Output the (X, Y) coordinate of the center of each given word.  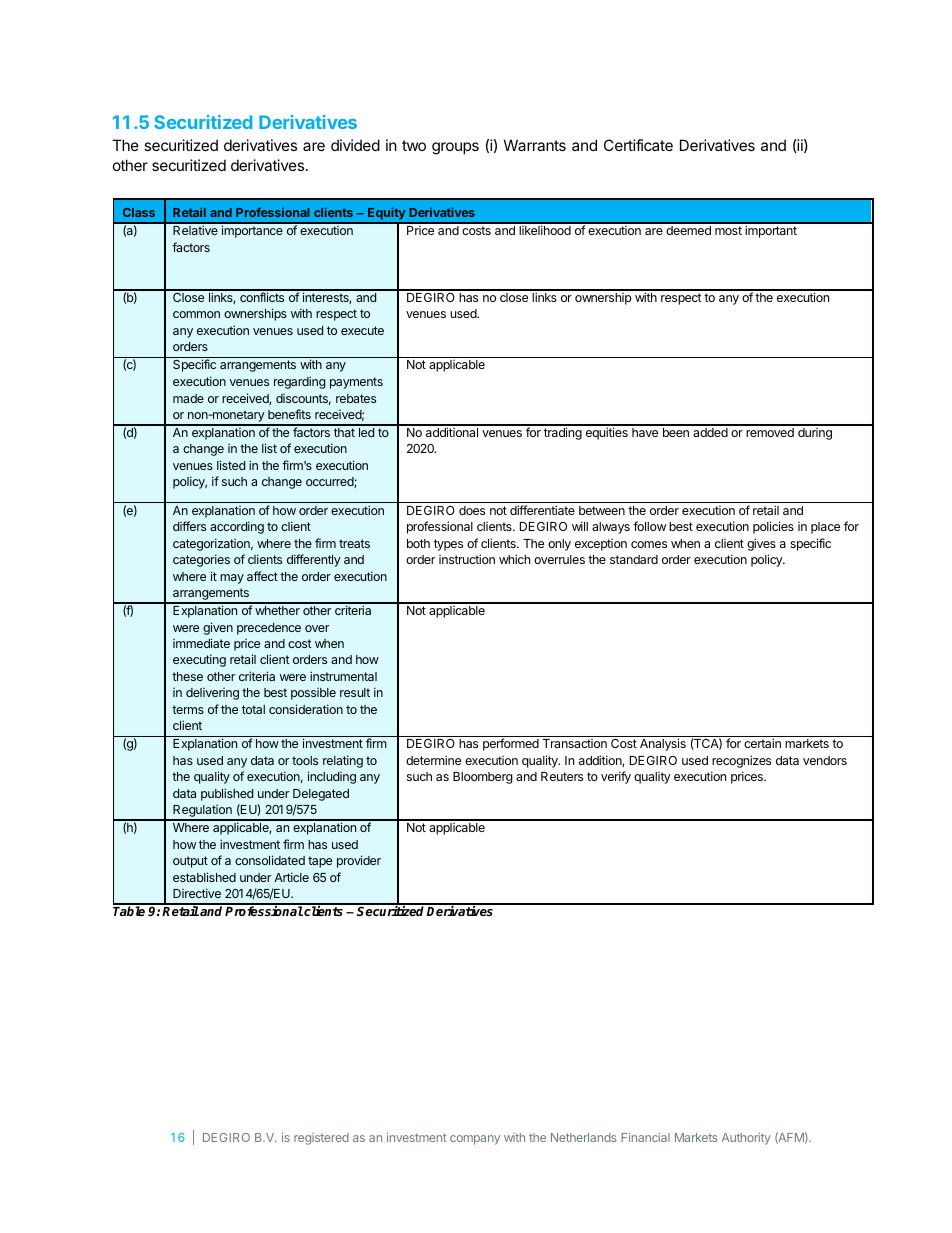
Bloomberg (483, 778)
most (728, 230)
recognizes (741, 761)
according (237, 527)
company (475, 1140)
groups (455, 148)
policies (773, 527)
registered (321, 1139)
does (472, 510)
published (227, 794)
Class (139, 212)
